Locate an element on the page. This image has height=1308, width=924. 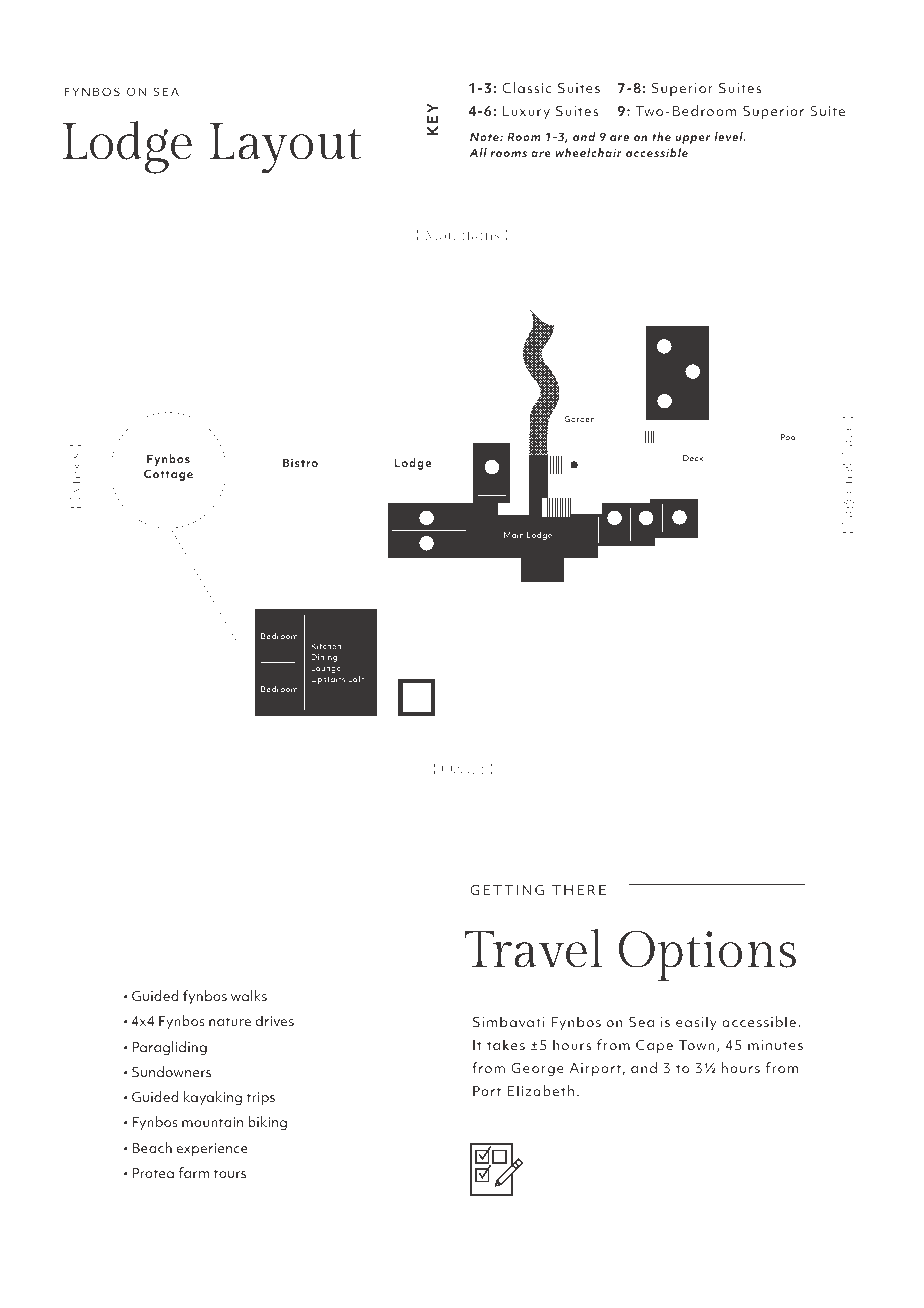
level is located at coordinates (729, 136).
